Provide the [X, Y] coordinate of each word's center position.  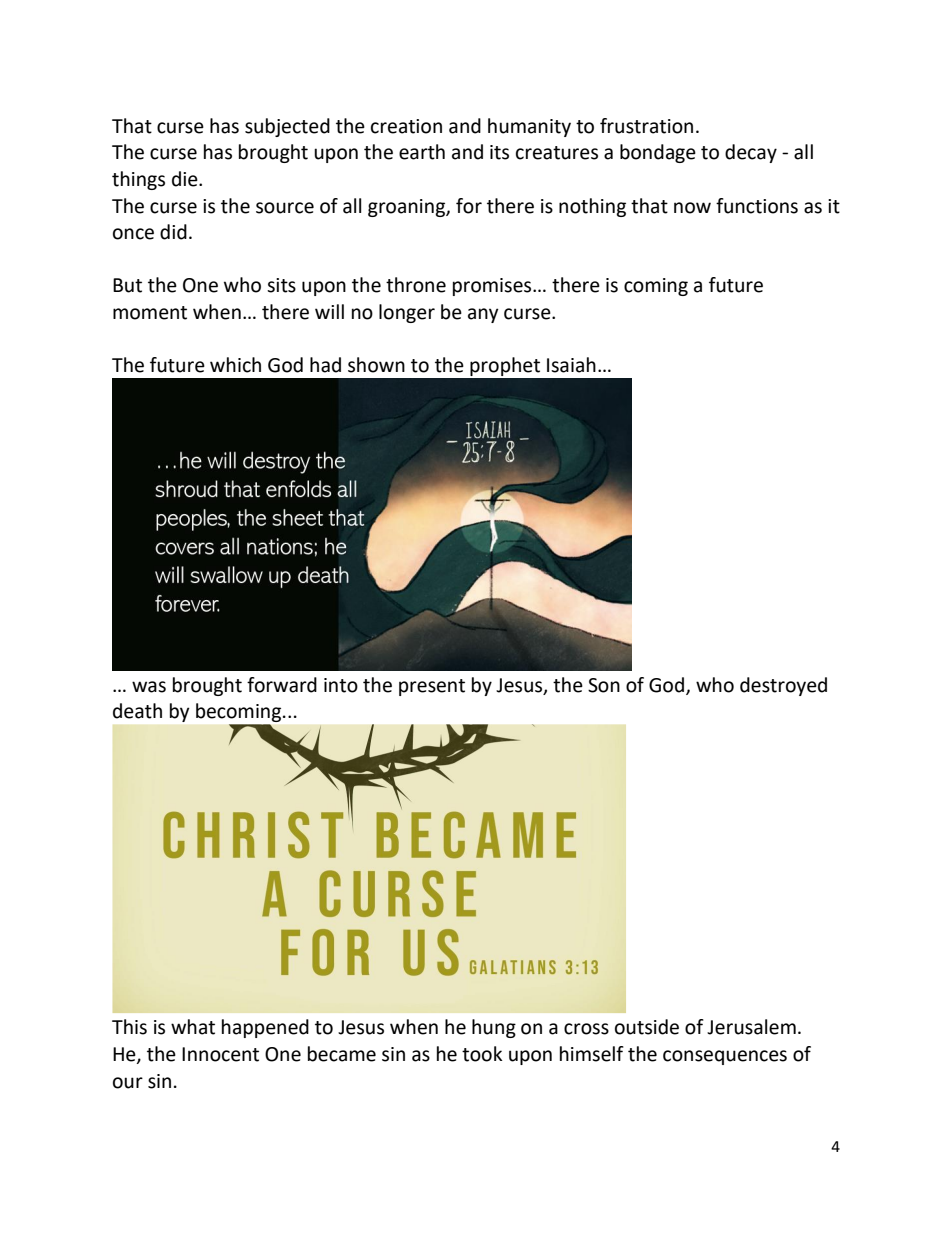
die [186, 179]
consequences [725, 1057]
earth [422, 152]
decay [751, 153]
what [193, 1027]
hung [494, 1028]
